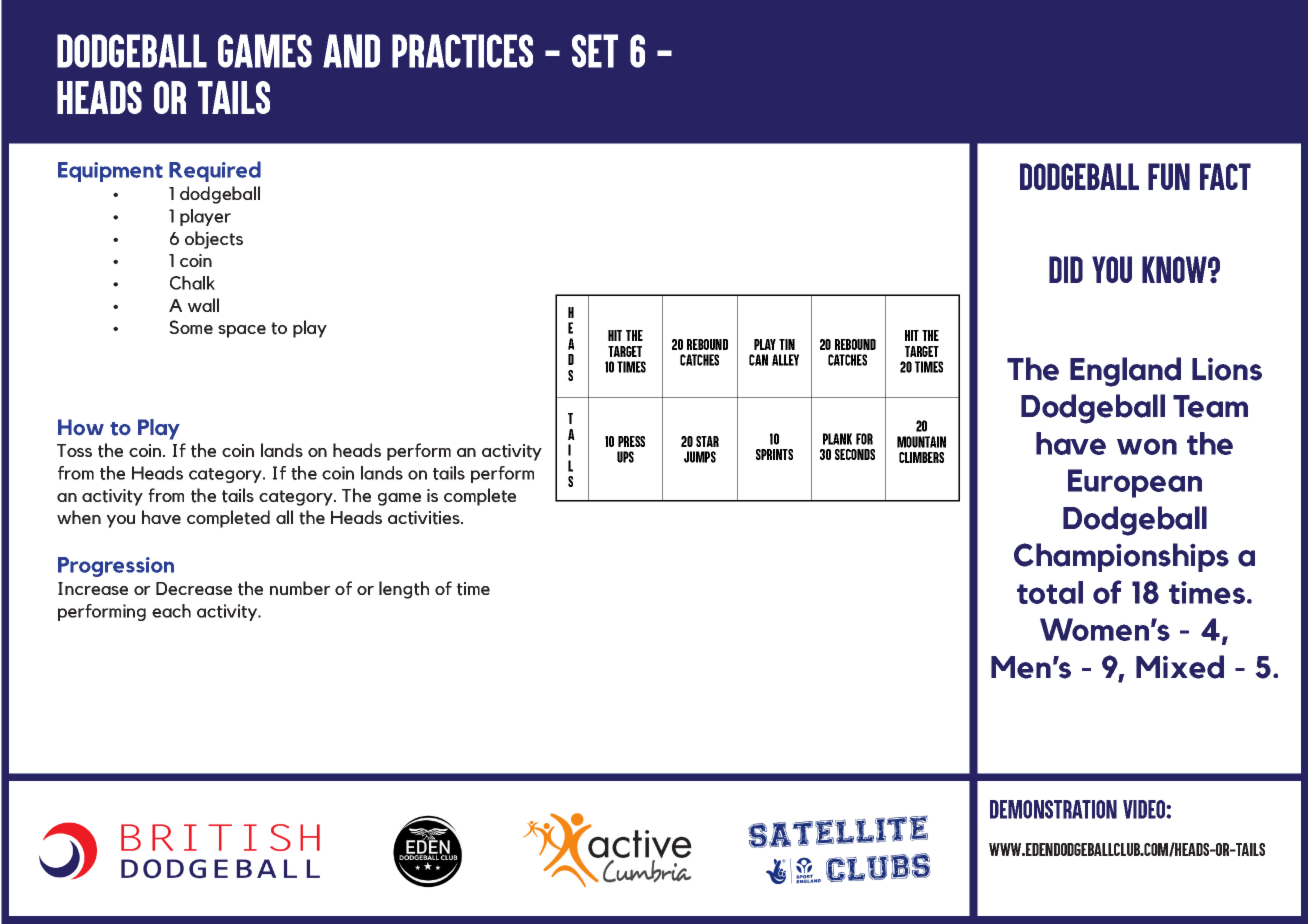  I want to click on Progression, so click(116, 567).
